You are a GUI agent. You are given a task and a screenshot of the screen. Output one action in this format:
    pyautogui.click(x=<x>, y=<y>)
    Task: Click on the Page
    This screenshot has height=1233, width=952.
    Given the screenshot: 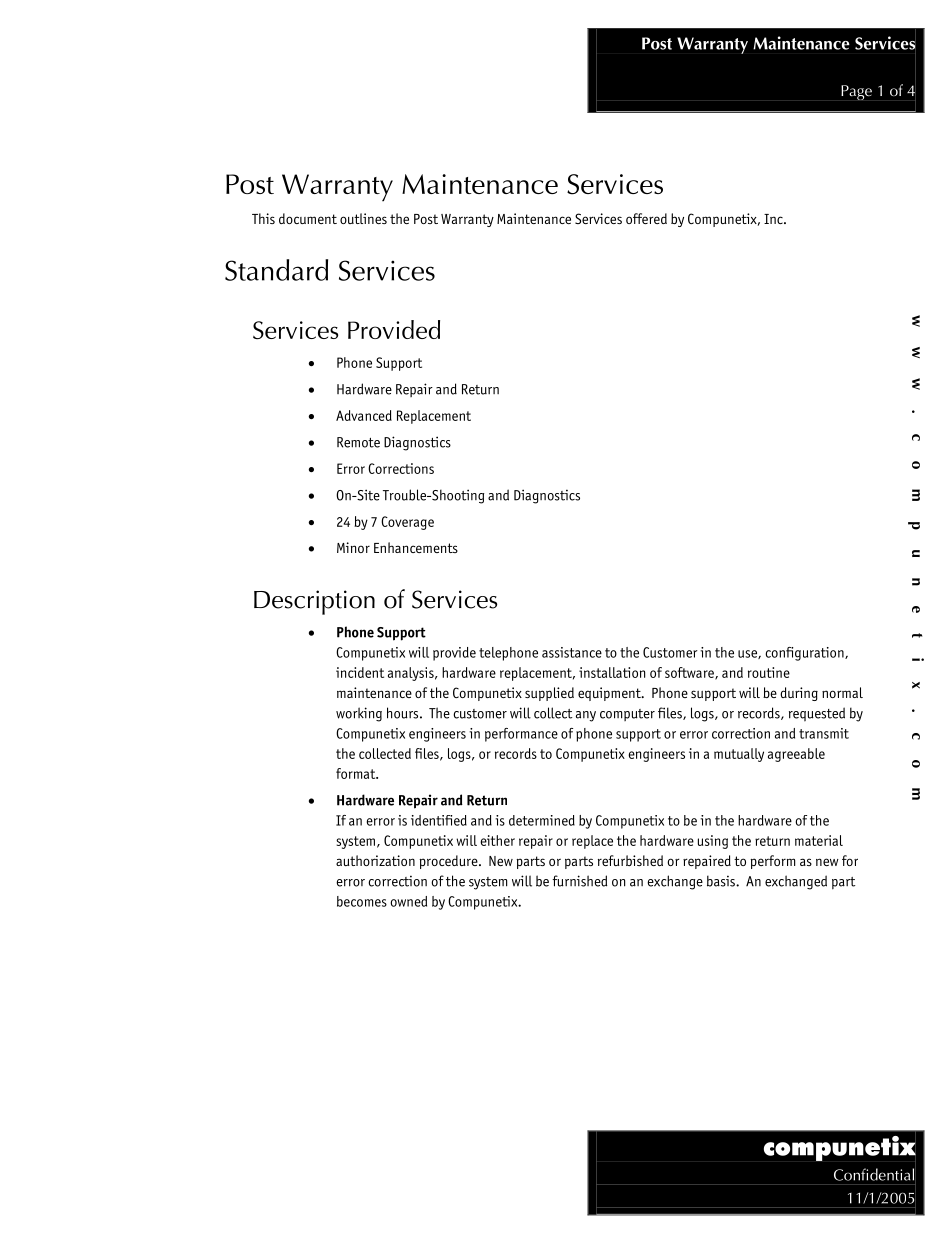 What is the action you would take?
    pyautogui.click(x=856, y=92)
